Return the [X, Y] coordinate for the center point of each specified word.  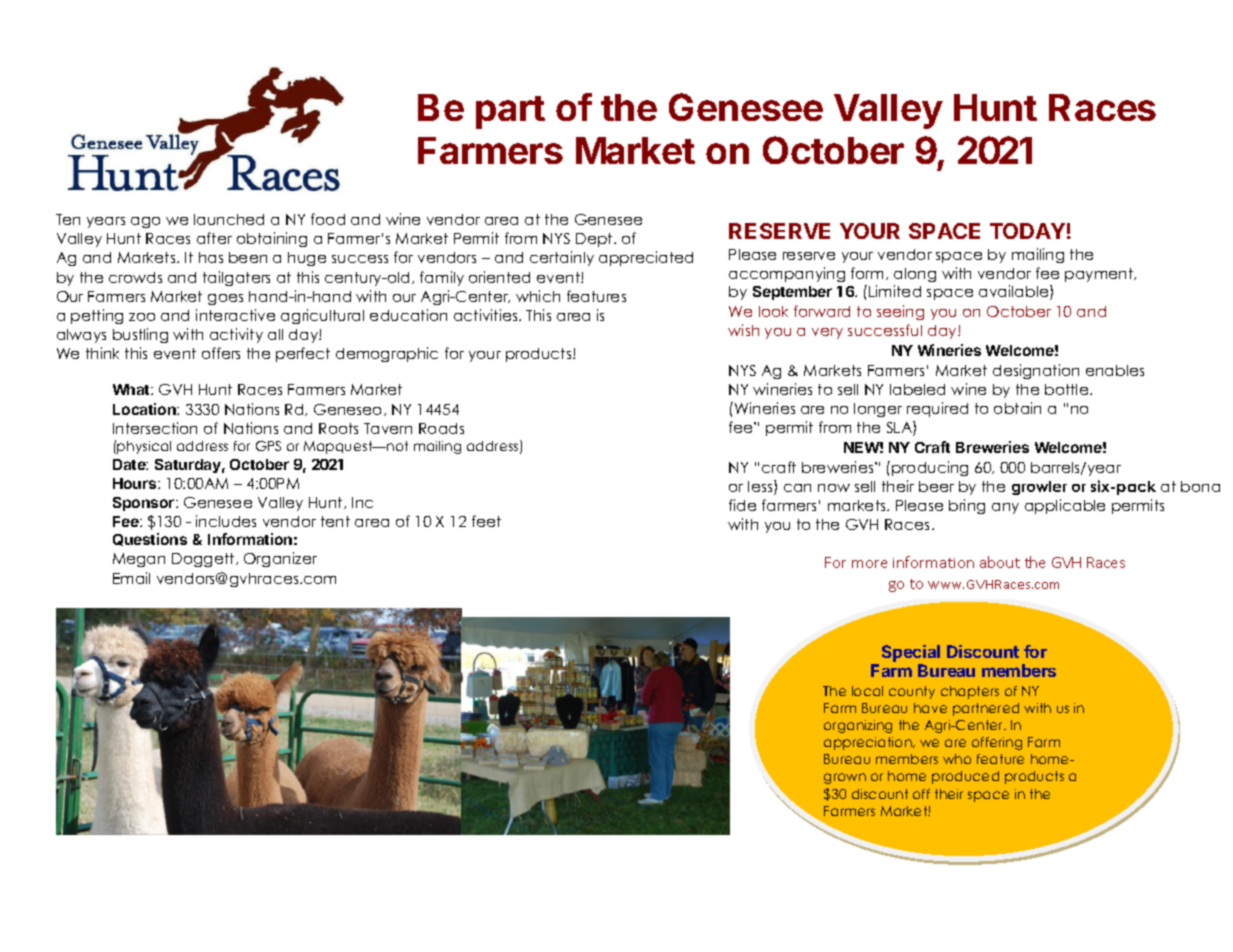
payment [1100, 275]
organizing [858, 726]
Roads [441, 428]
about [1000, 562]
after [214, 238]
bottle [1068, 389]
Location [145, 409]
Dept [595, 240]
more [869, 564]
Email [131, 578]
